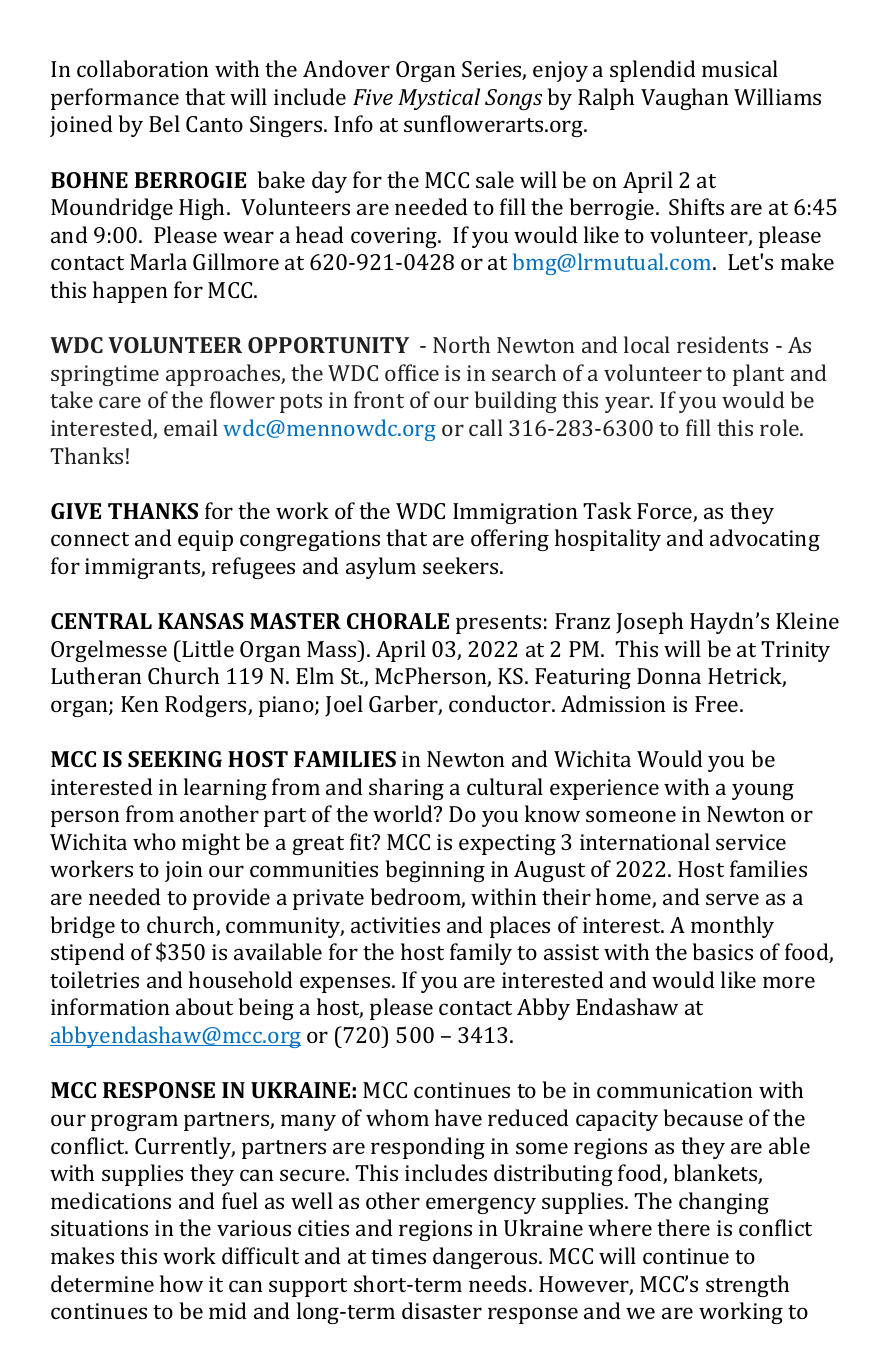 The image size is (887, 1372). Describe the element at coordinates (765, 540) in the screenshot. I see `advocating` at that location.
